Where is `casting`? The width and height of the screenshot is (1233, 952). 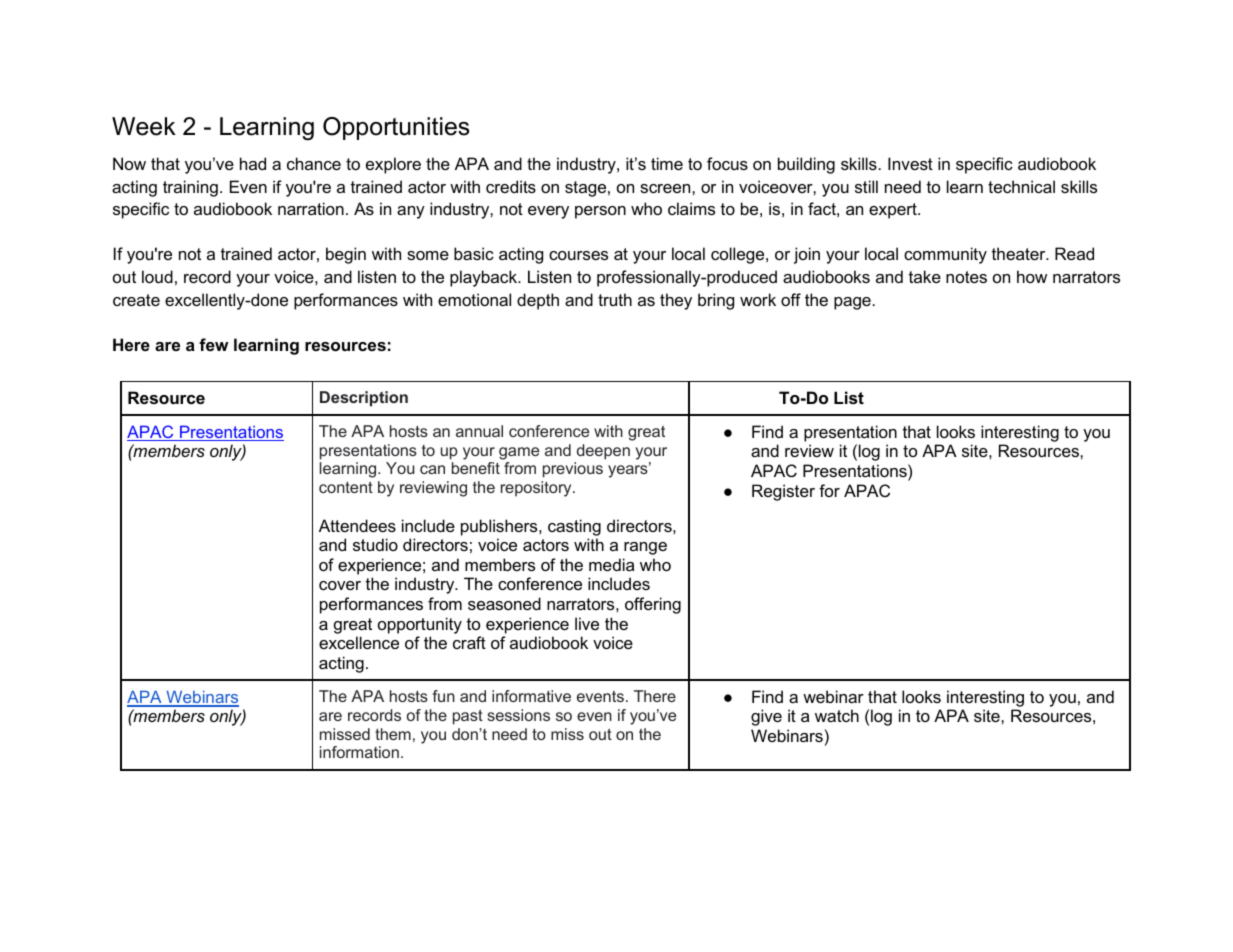 casting is located at coordinates (574, 527).
